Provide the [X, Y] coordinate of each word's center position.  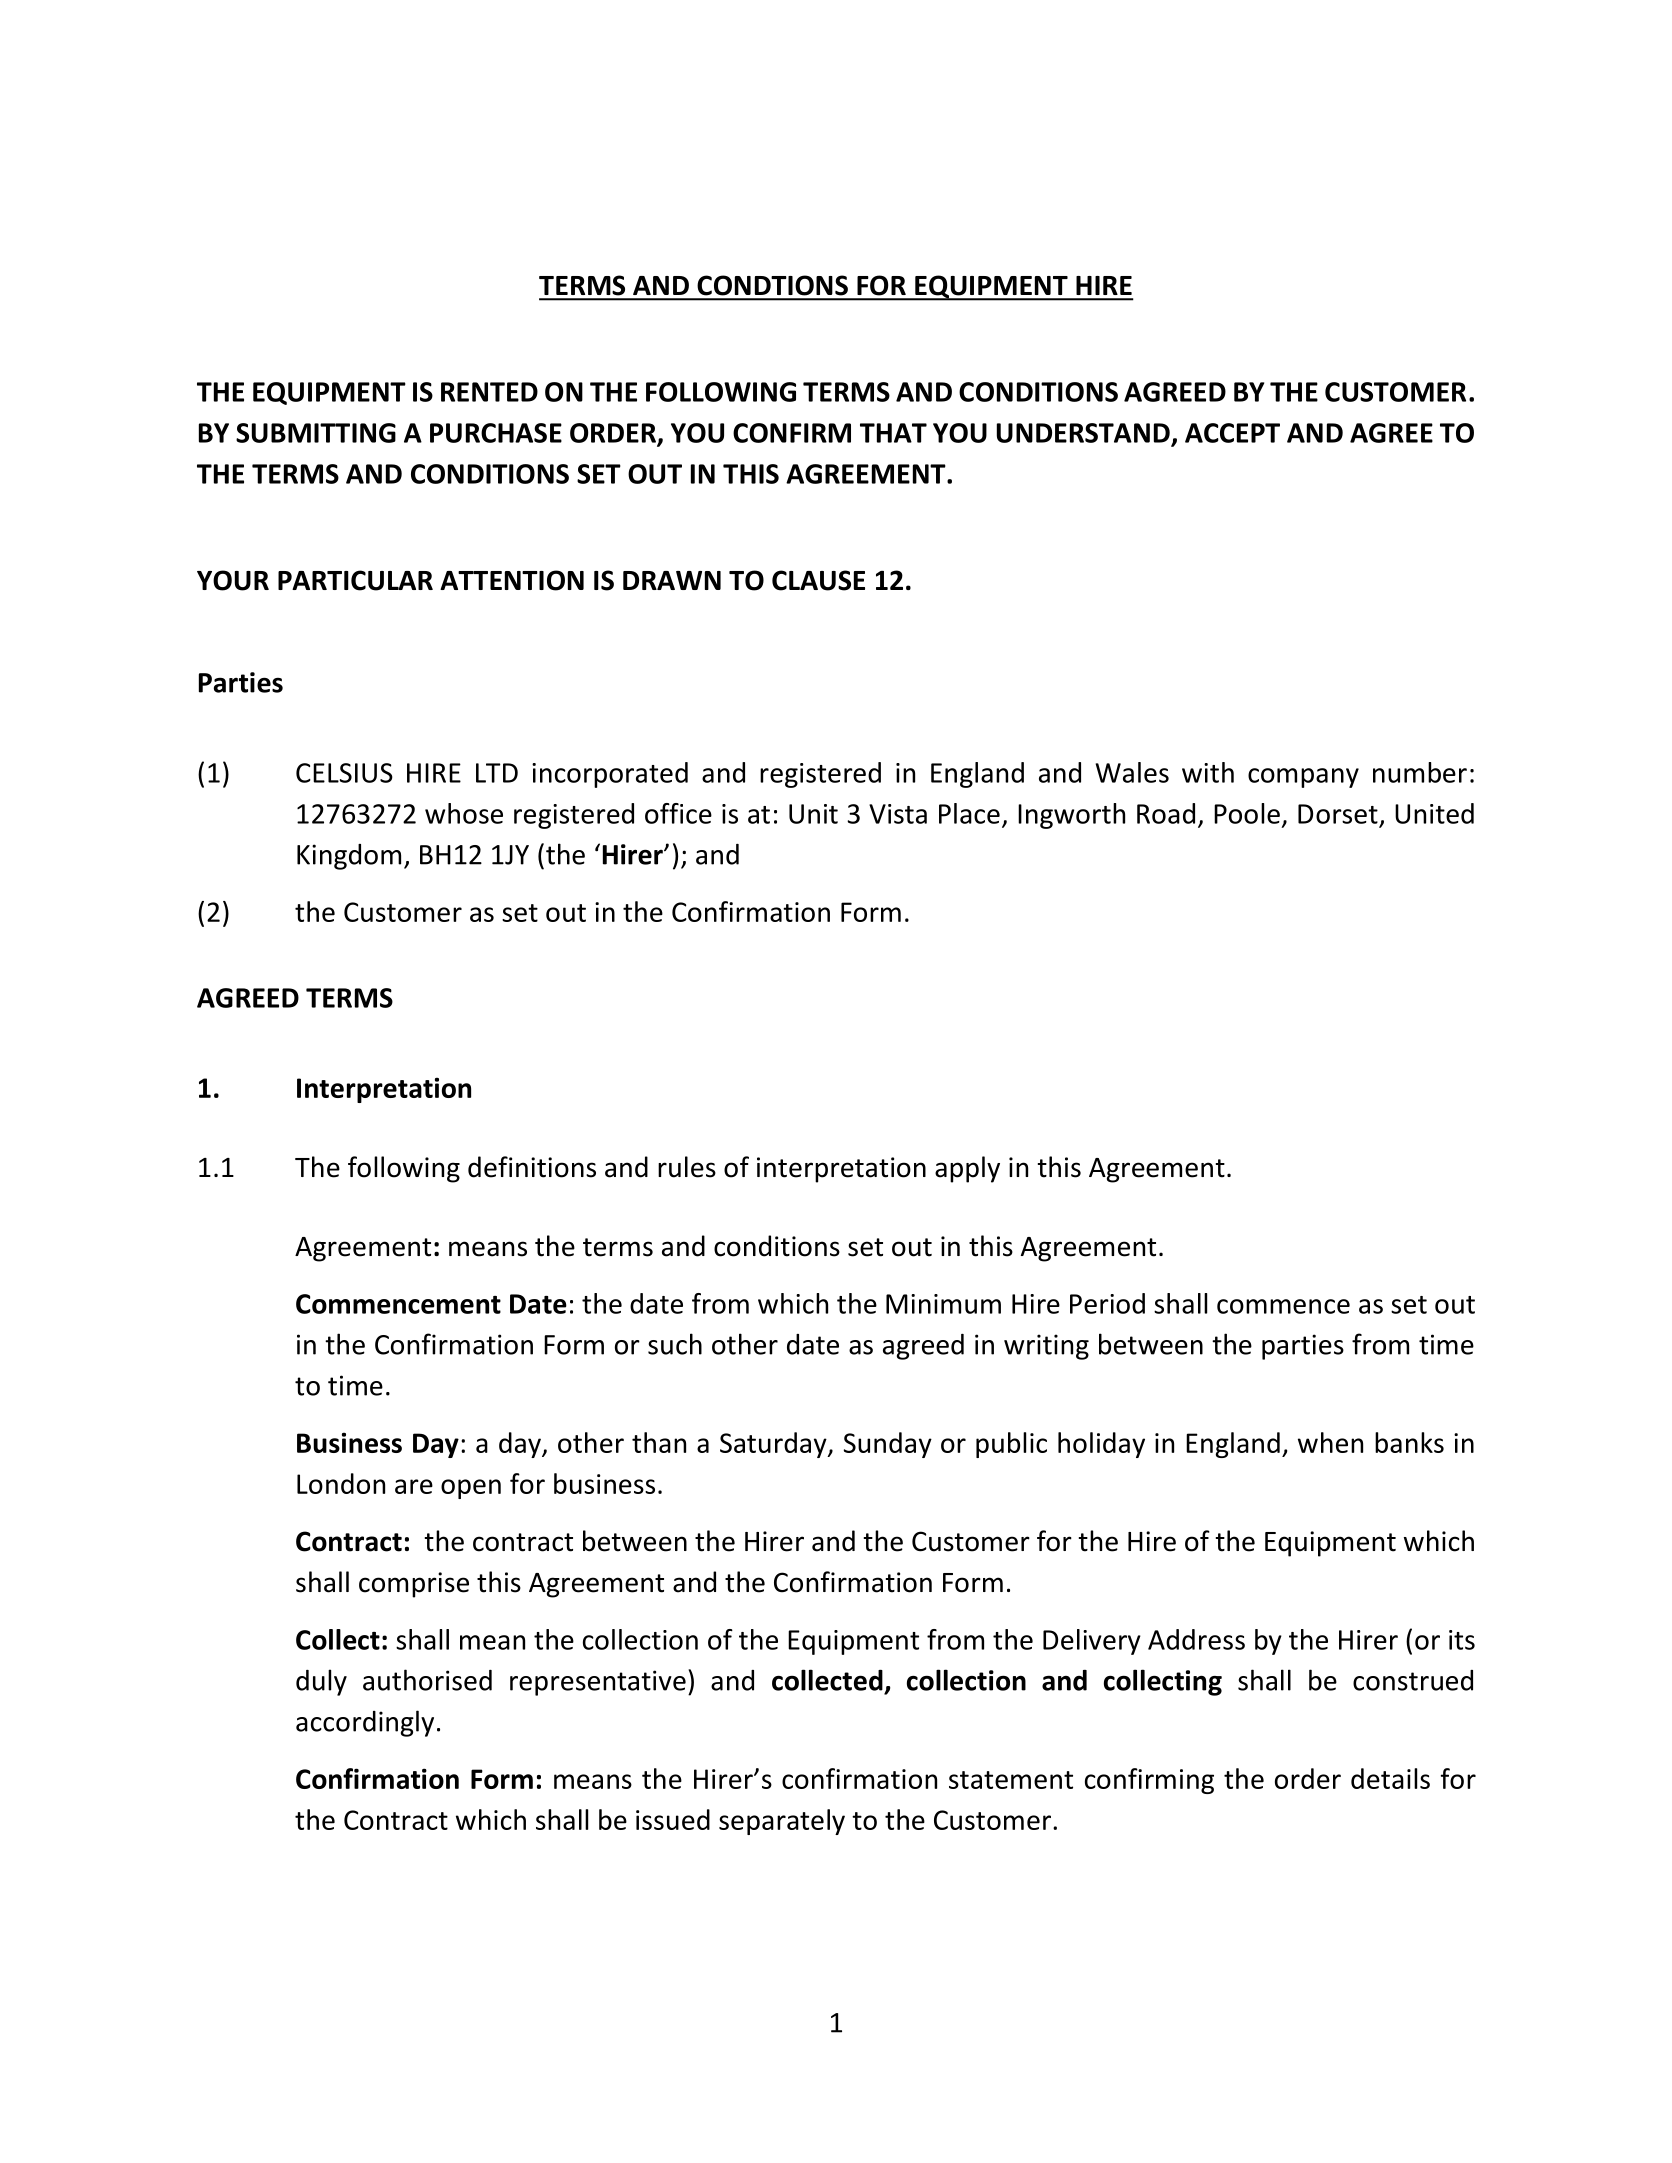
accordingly [365, 1723]
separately [782, 1822]
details [1390, 1778]
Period [1107, 1303]
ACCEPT [1232, 433]
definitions [532, 1167]
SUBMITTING [316, 433]
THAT [893, 433]
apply [967, 1169]
